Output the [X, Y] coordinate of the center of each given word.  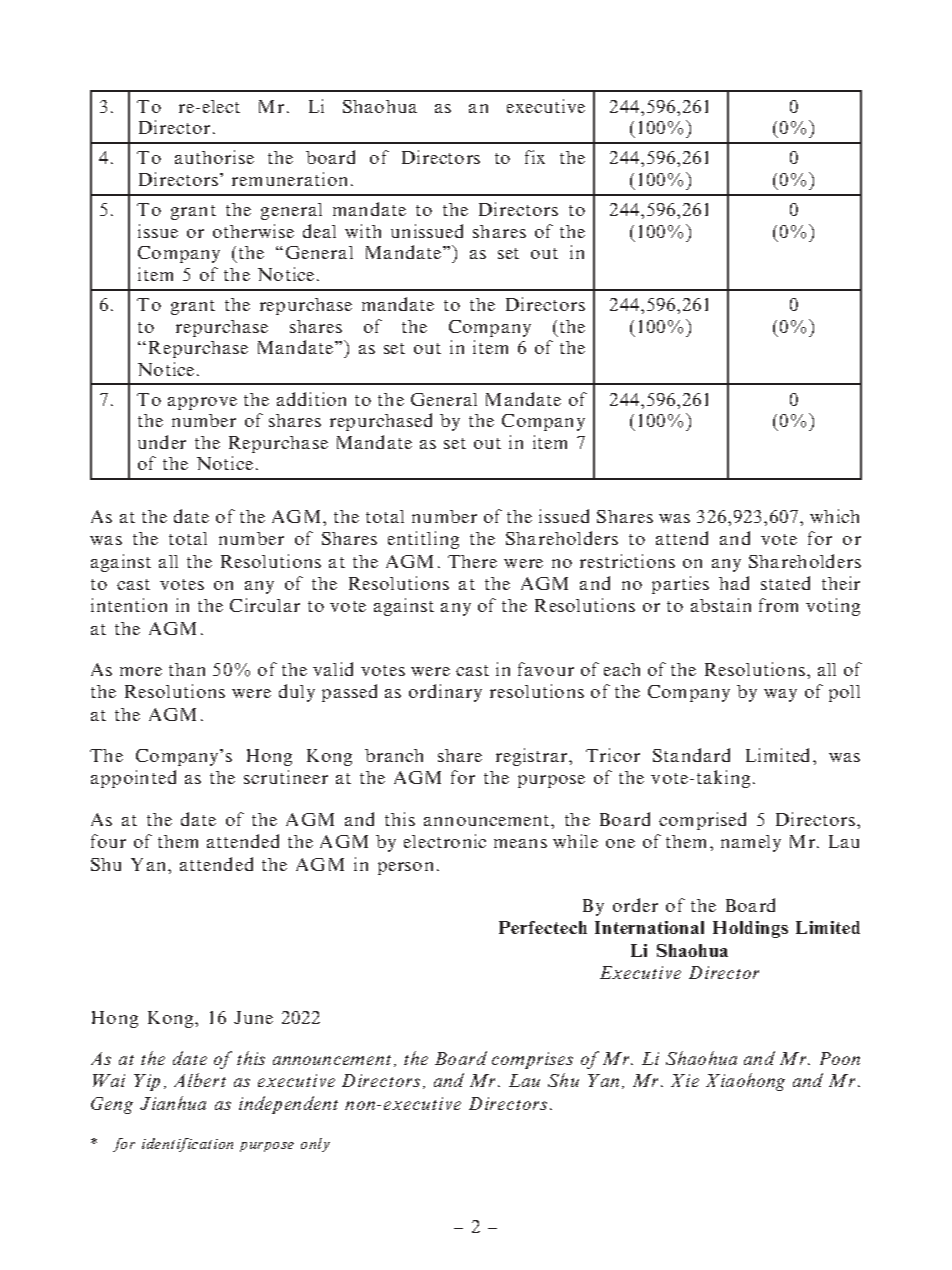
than [187, 669]
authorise [214, 157]
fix [535, 157]
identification [187, 1145]
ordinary [445, 693]
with [363, 231]
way [780, 695]
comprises [532, 1060]
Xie [685, 1080]
